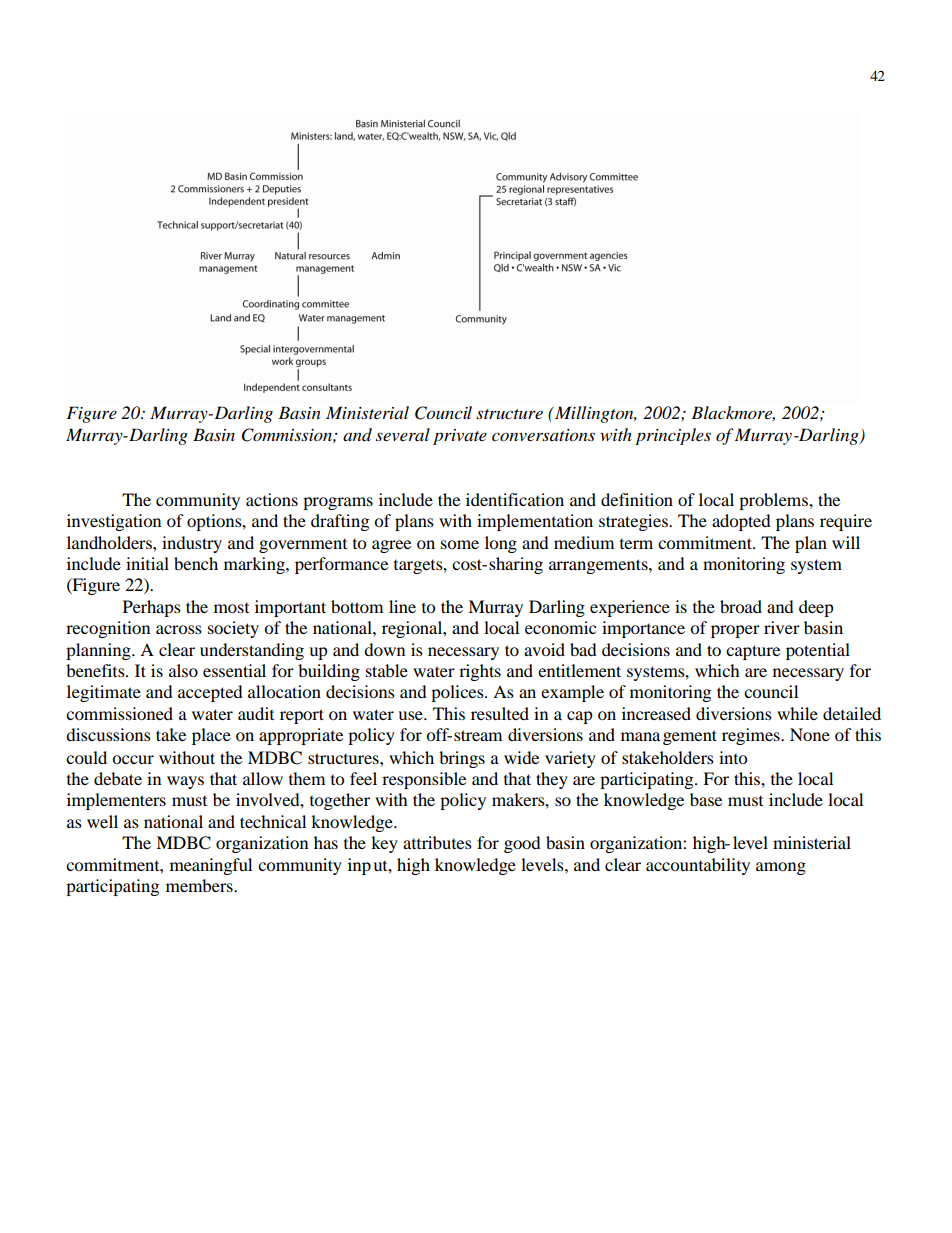  What do you see at coordinates (480, 672) in the screenshot?
I see `rights` at bounding box center [480, 672].
